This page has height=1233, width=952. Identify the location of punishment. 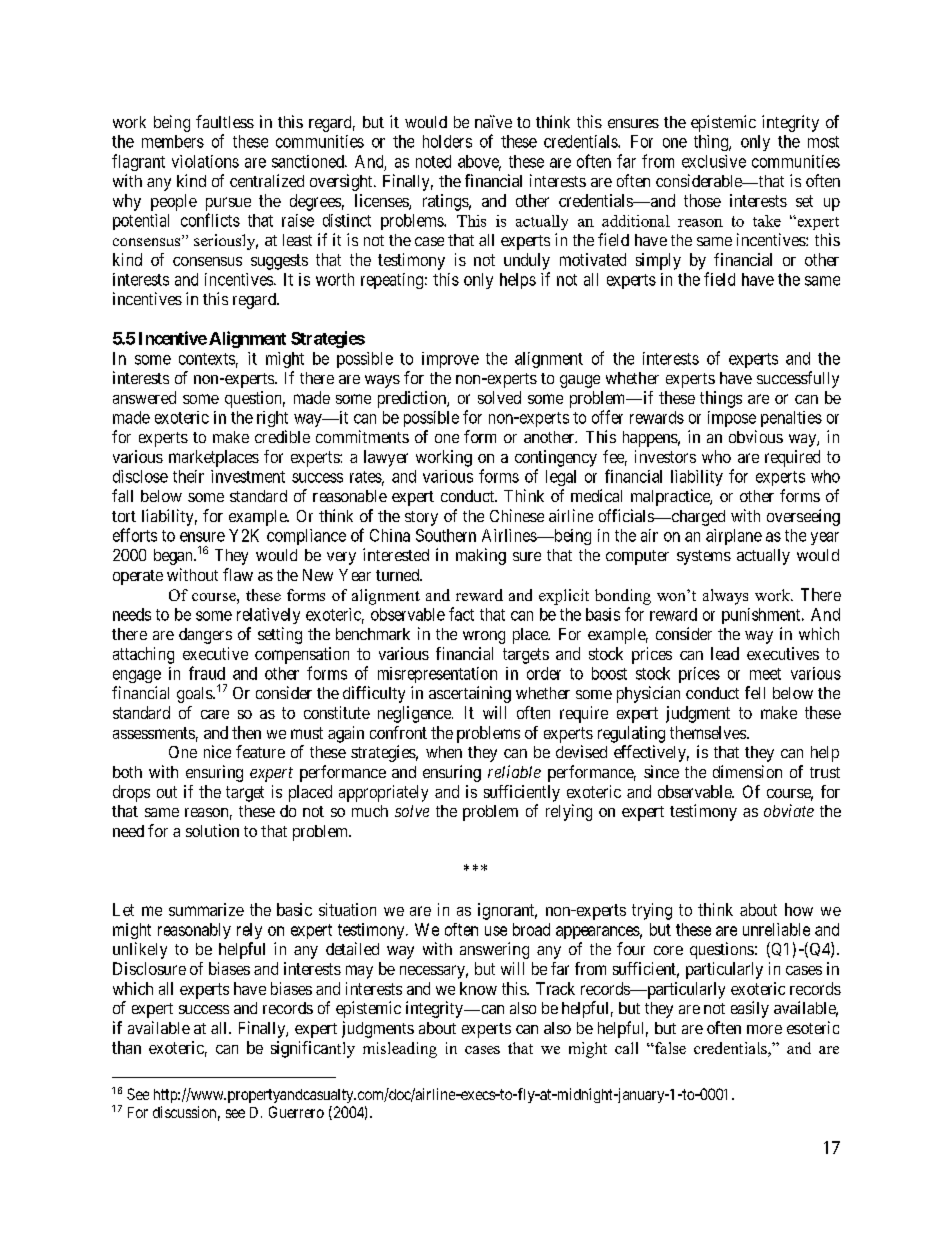
(762, 616).
